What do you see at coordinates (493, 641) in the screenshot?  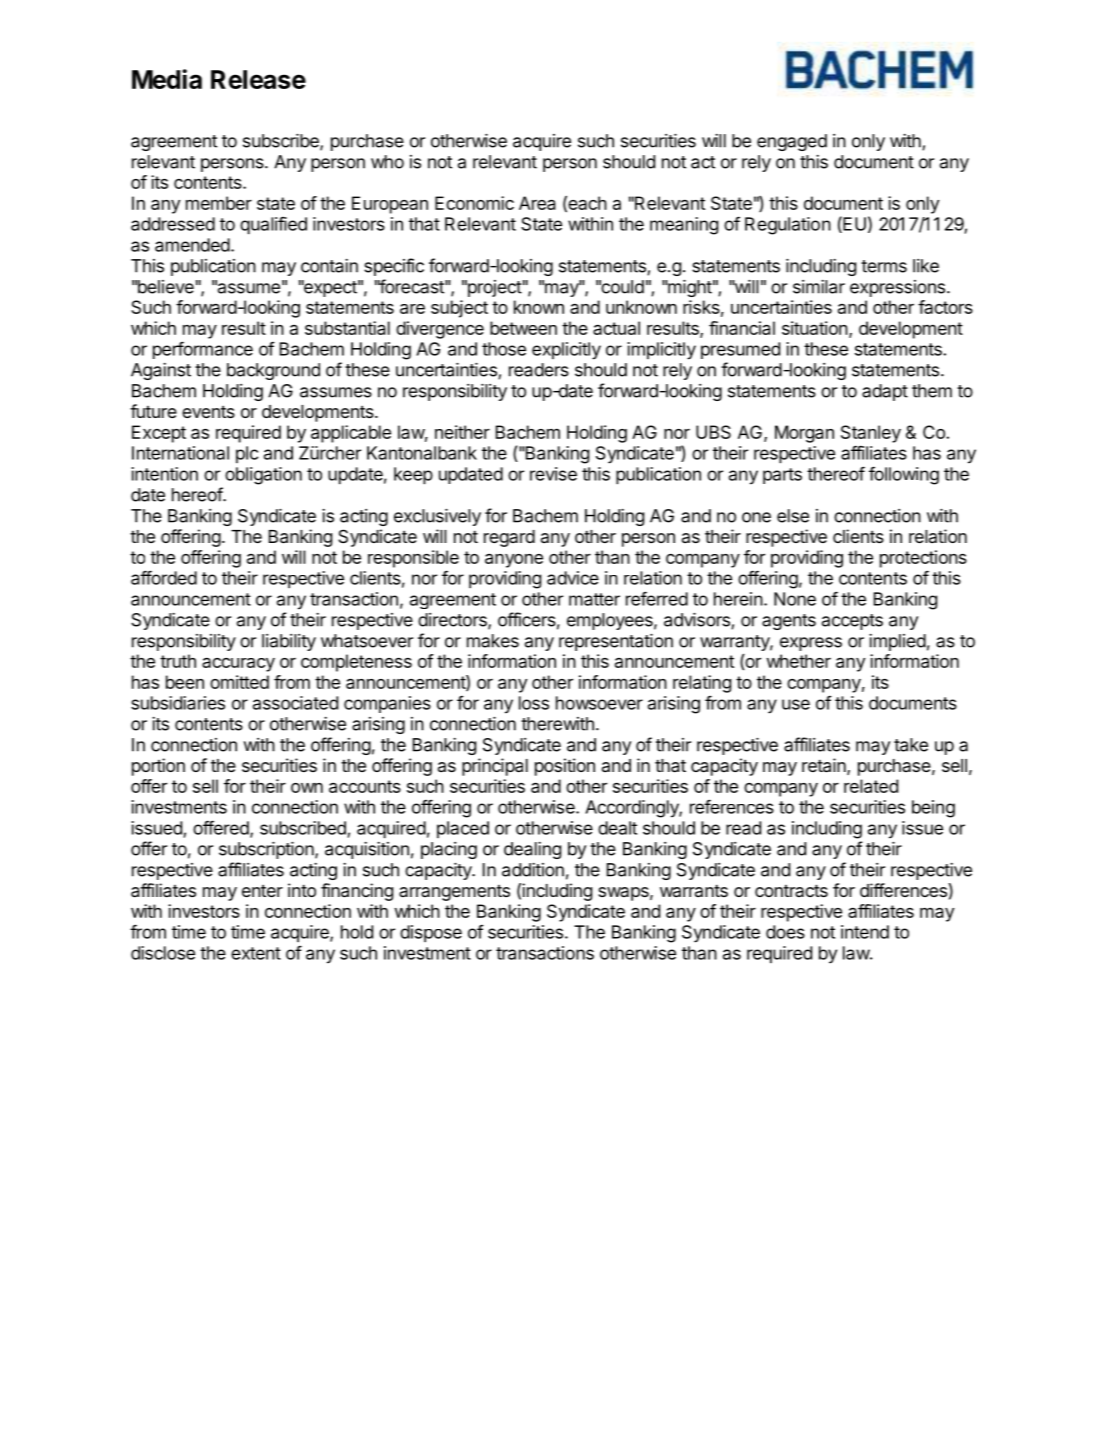 I see `makes` at bounding box center [493, 641].
